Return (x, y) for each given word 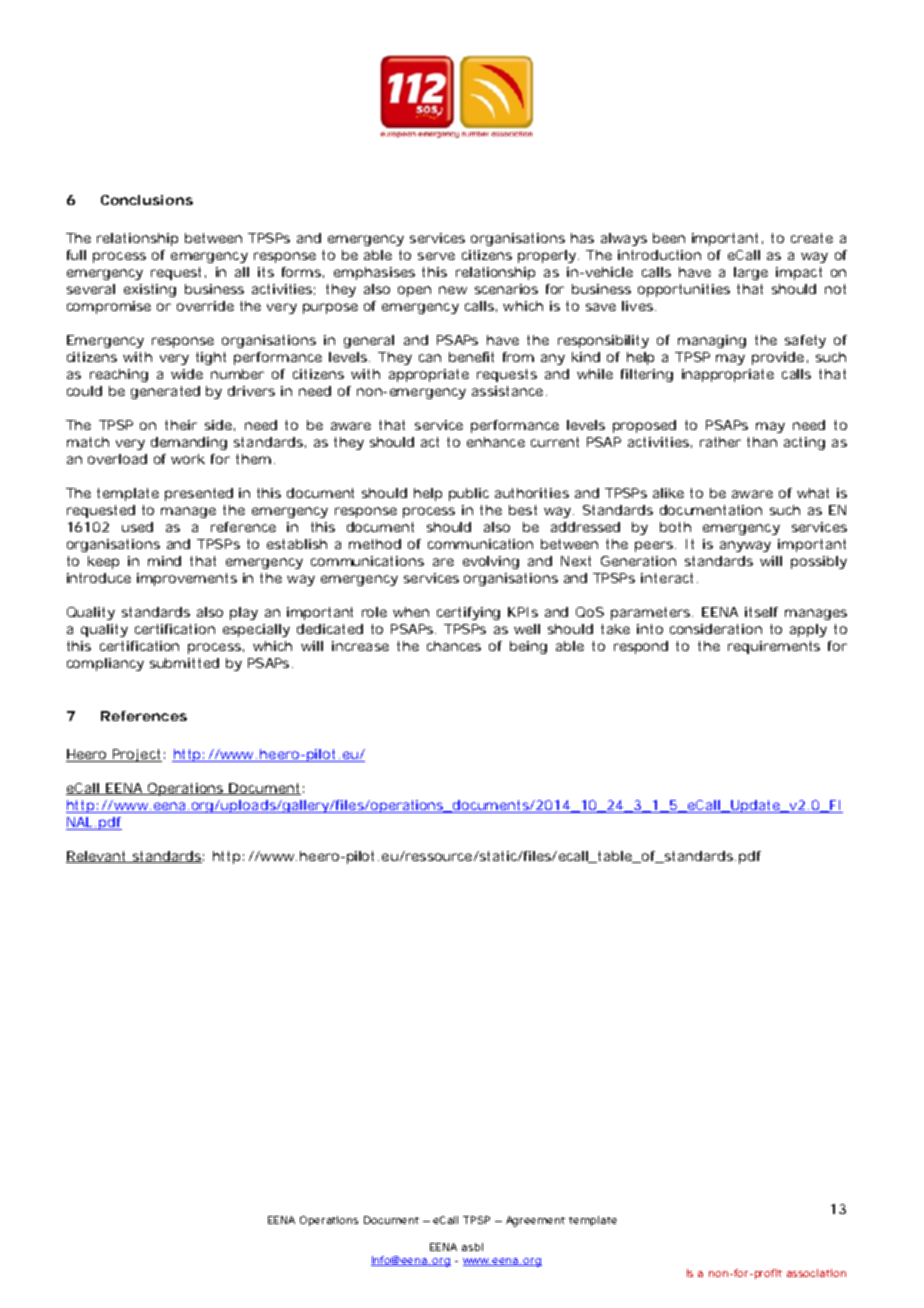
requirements (774, 647)
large (751, 273)
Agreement (535, 1221)
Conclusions (147, 200)
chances (454, 646)
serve (436, 256)
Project (136, 755)
